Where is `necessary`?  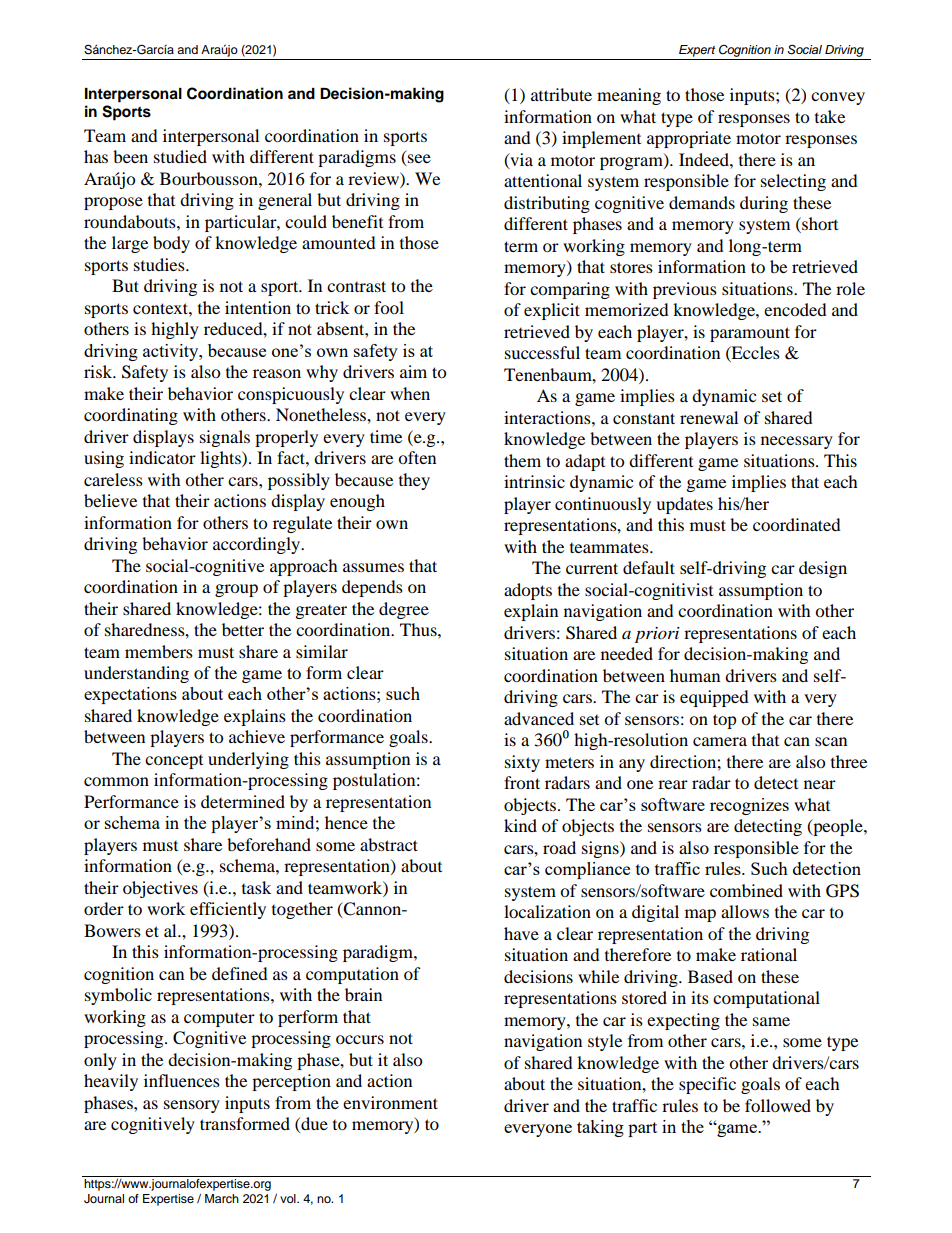
necessary is located at coordinates (797, 442).
